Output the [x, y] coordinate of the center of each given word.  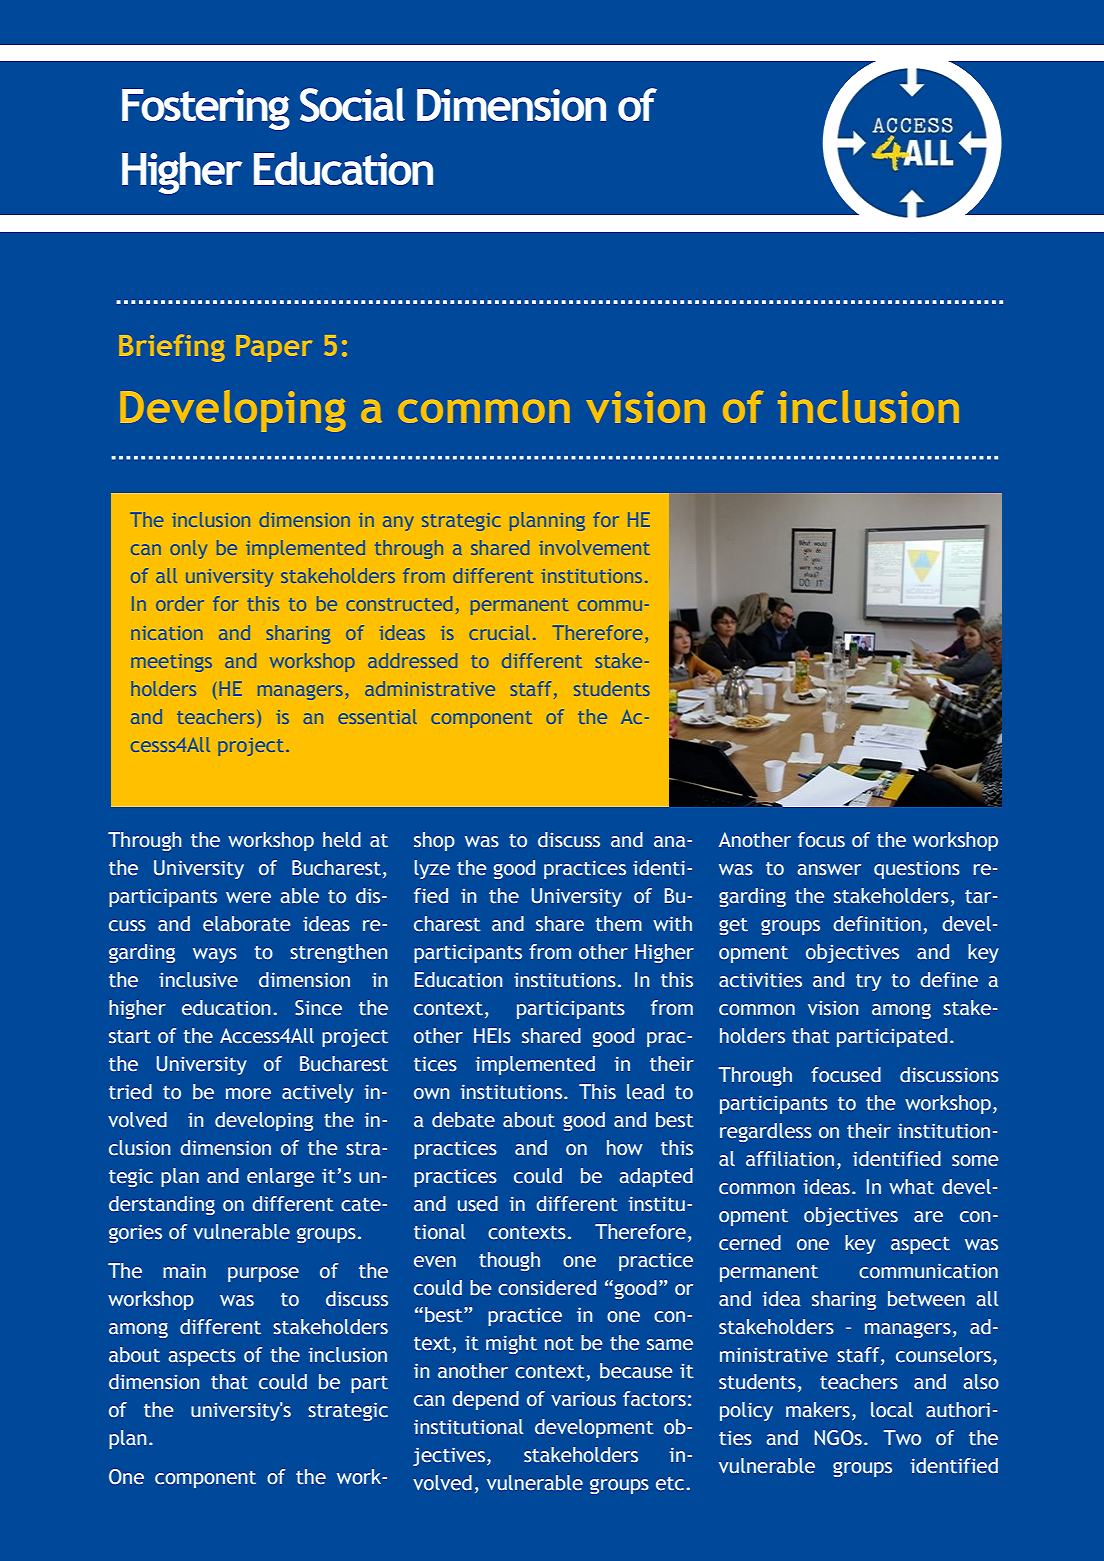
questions [917, 870]
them [618, 924]
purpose [263, 1274]
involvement [594, 547]
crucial [499, 632]
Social [352, 105]
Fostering [206, 109]
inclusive [198, 980]
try [868, 982]
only [188, 549]
